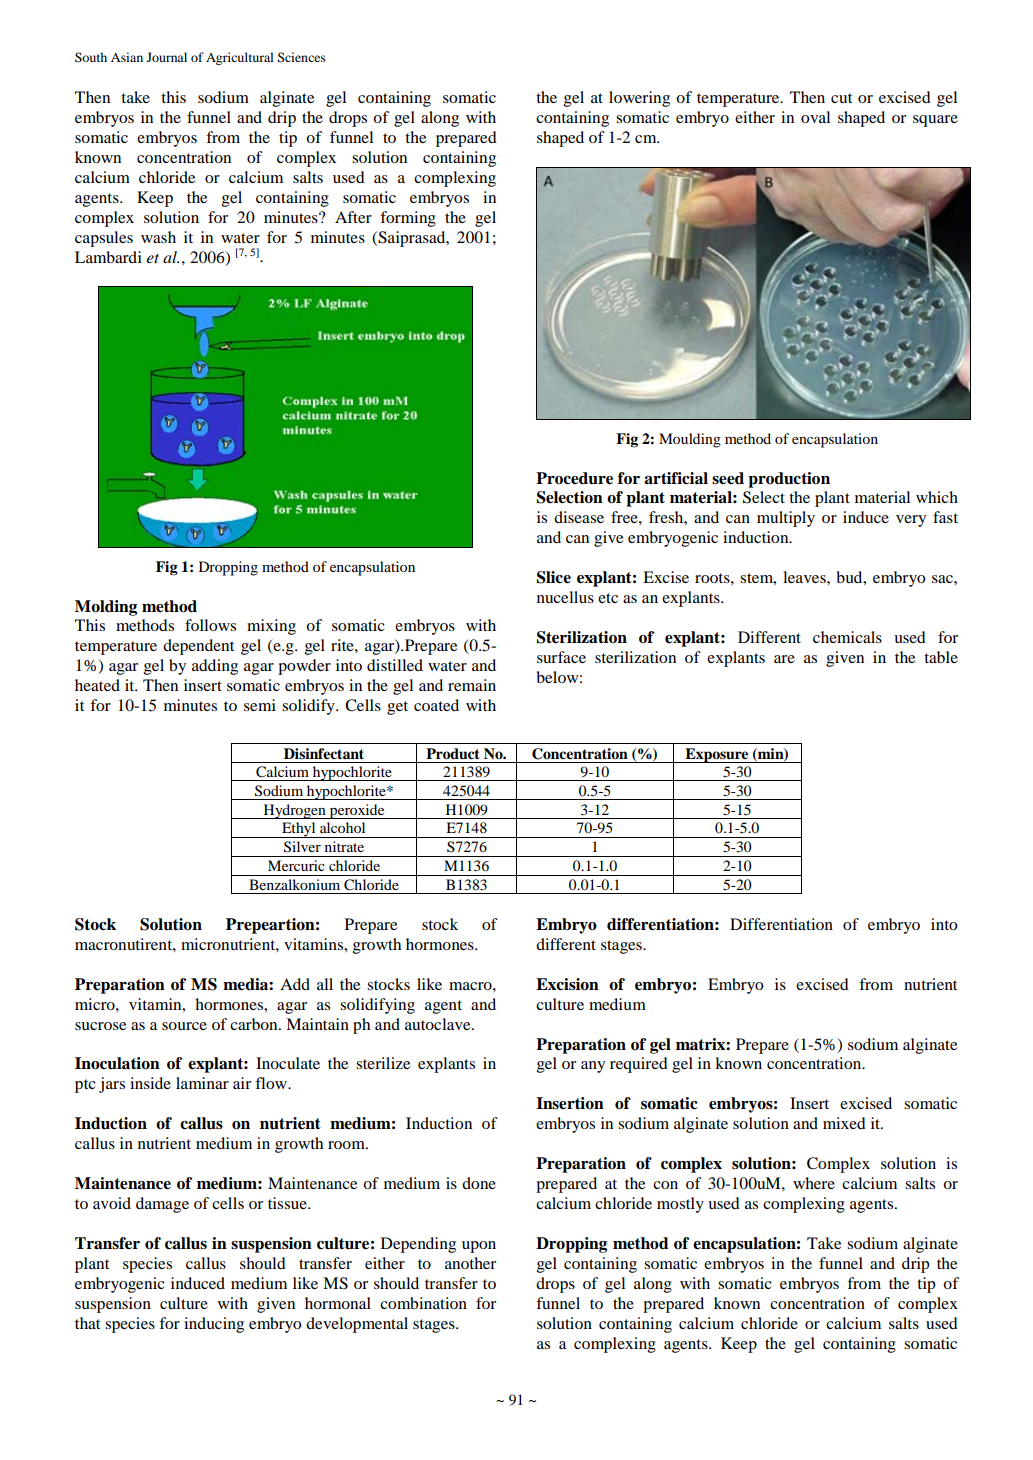 The width and height of the screenshot is (1033, 1460). What do you see at coordinates (167, 57) in the screenshot?
I see `Journal` at bounding box center [167, 57].
